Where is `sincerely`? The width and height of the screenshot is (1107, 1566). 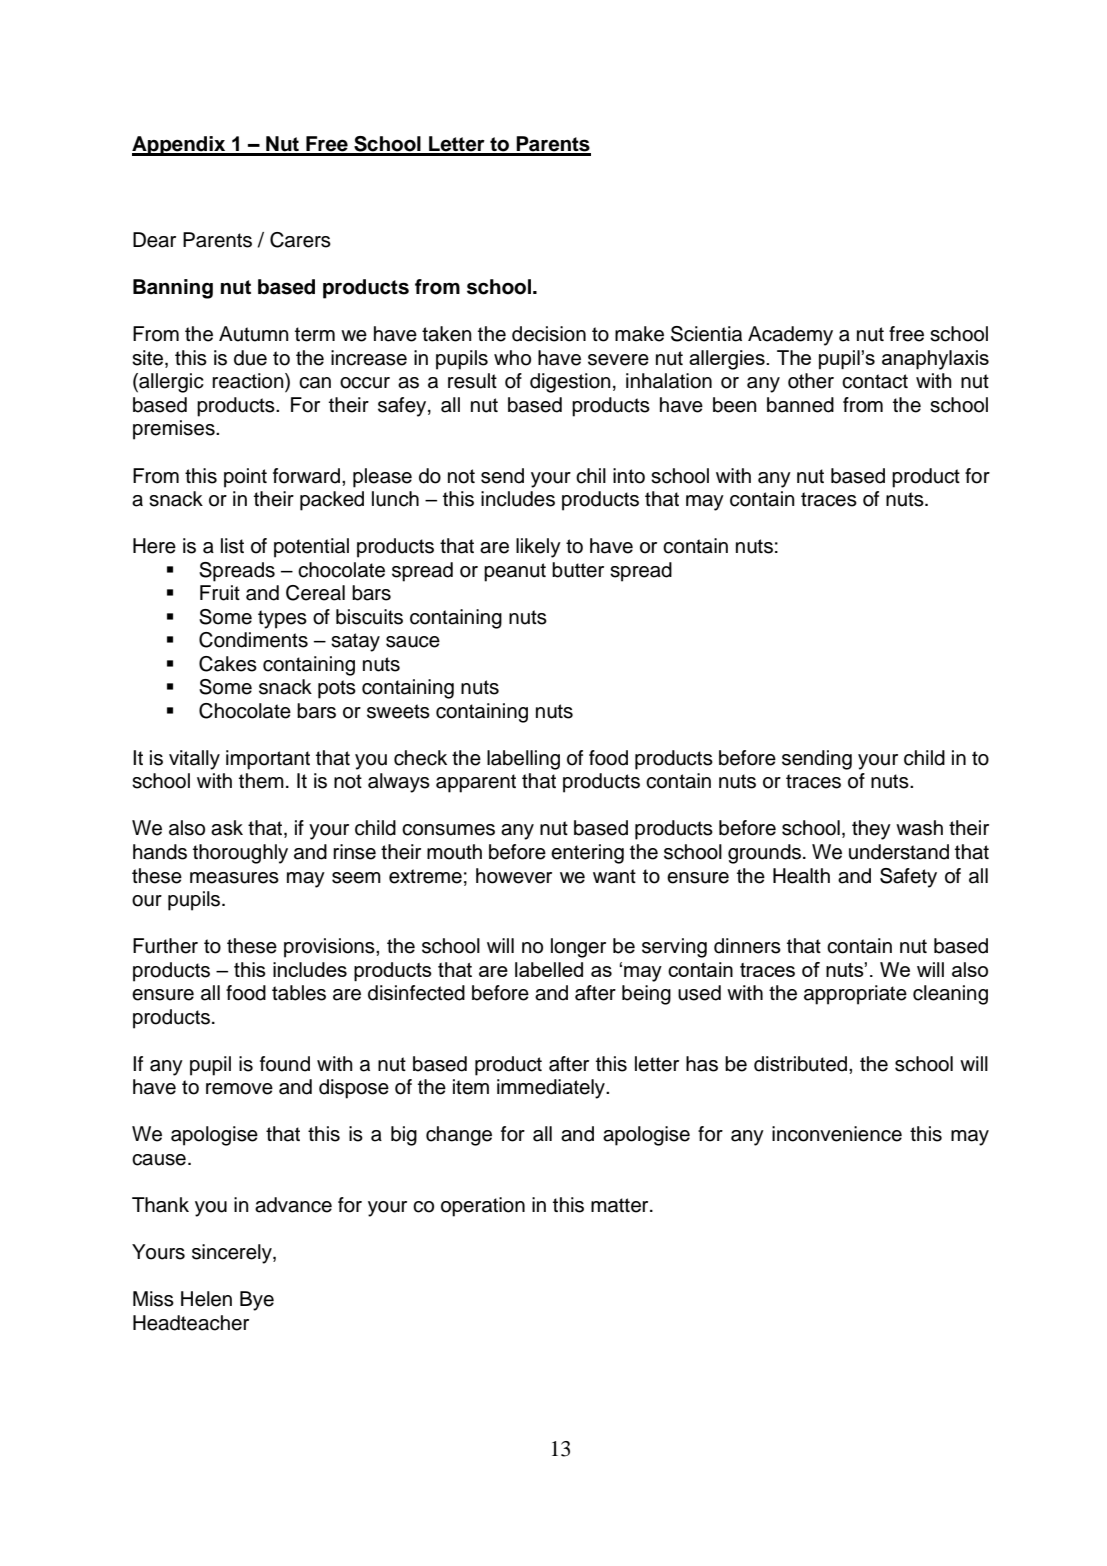 sincerely is located at coordinates (233, 1254).
